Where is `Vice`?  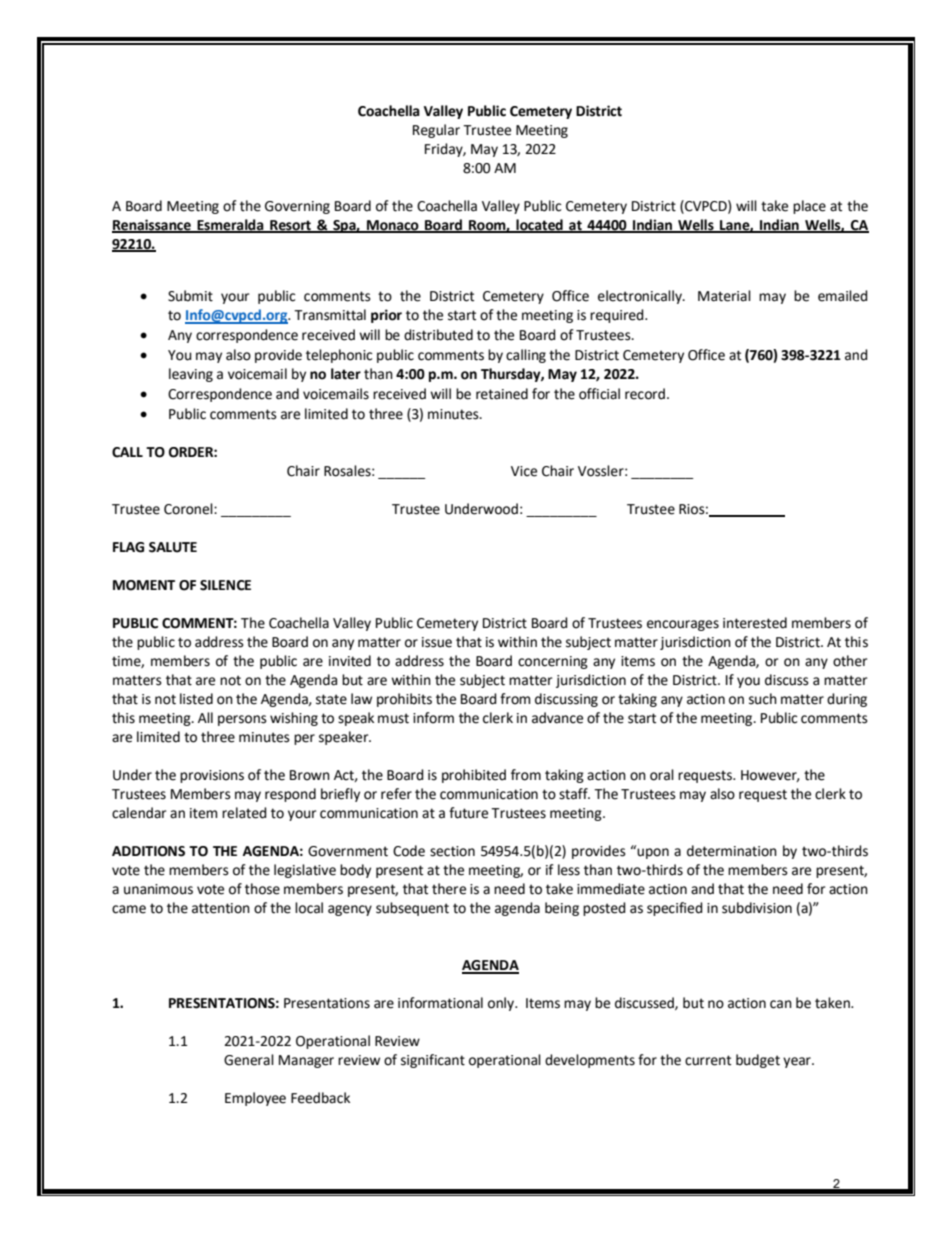 Vice is located at coordinates (524, 471).
